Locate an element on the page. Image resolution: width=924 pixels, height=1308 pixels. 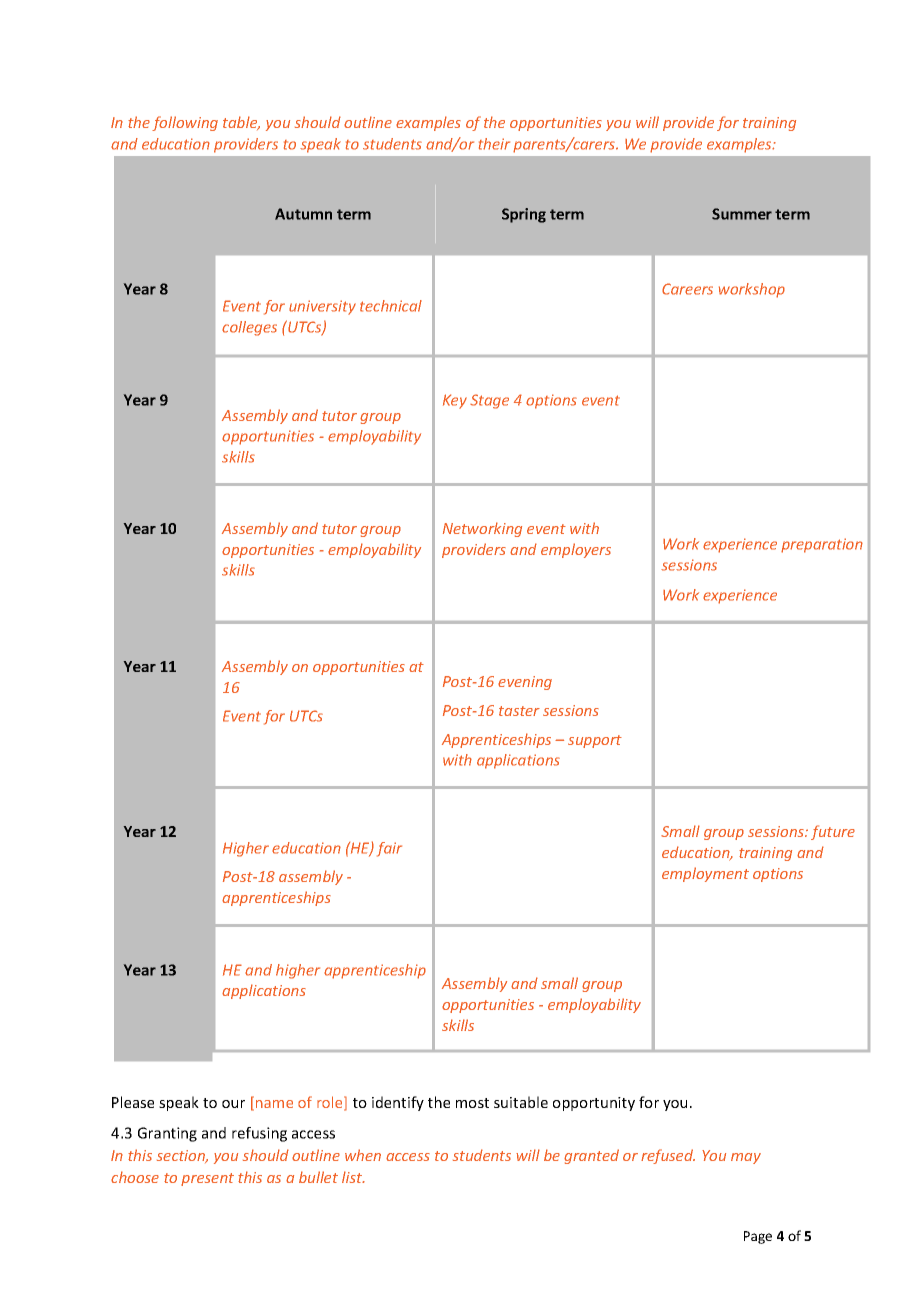
their is located at coordinates (494, 144).
